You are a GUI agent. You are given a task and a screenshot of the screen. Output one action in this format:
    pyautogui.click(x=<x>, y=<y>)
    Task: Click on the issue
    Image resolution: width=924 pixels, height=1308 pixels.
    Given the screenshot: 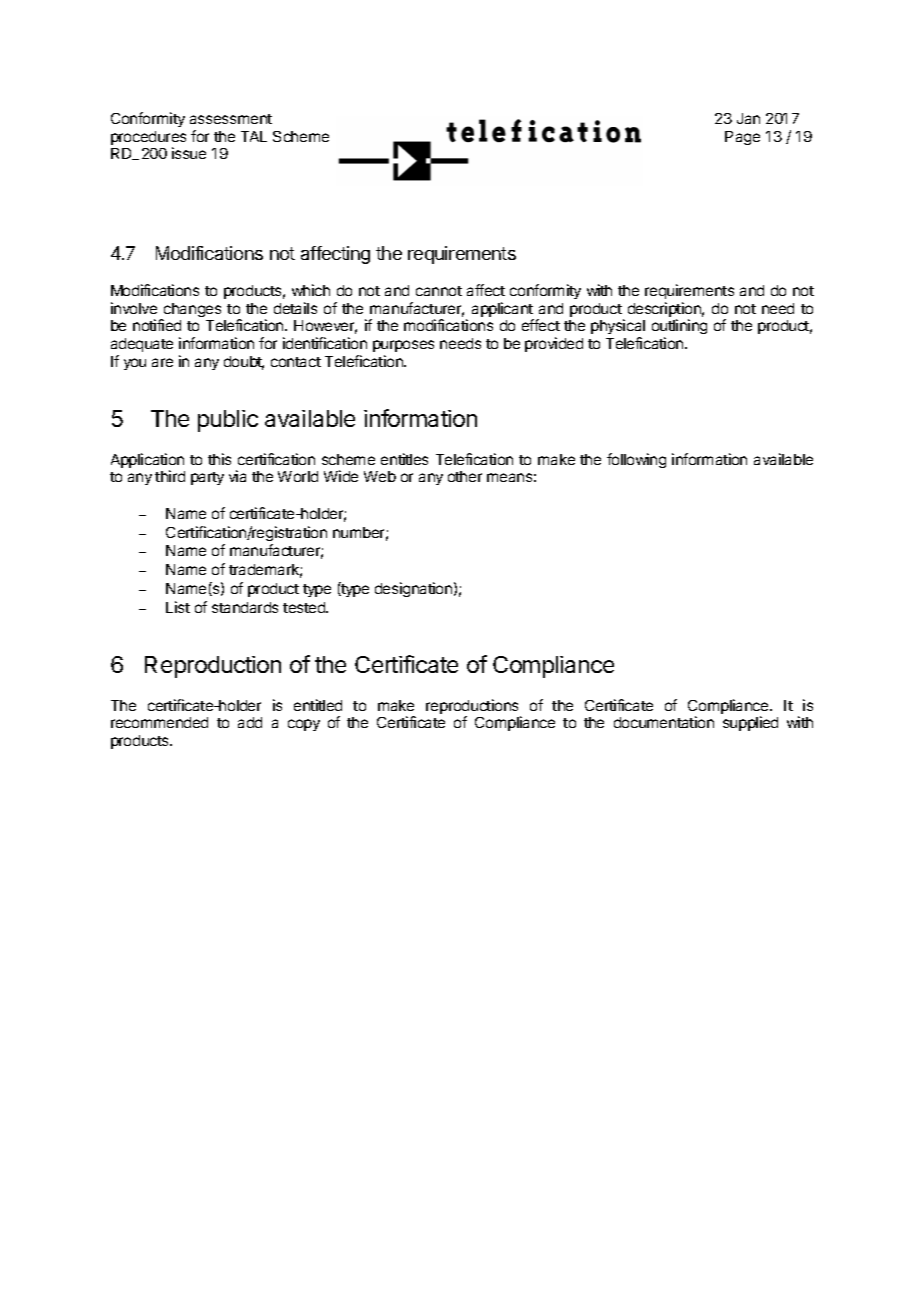 What is the action you would take?
    pyautogui.click(x=189, y=153)
